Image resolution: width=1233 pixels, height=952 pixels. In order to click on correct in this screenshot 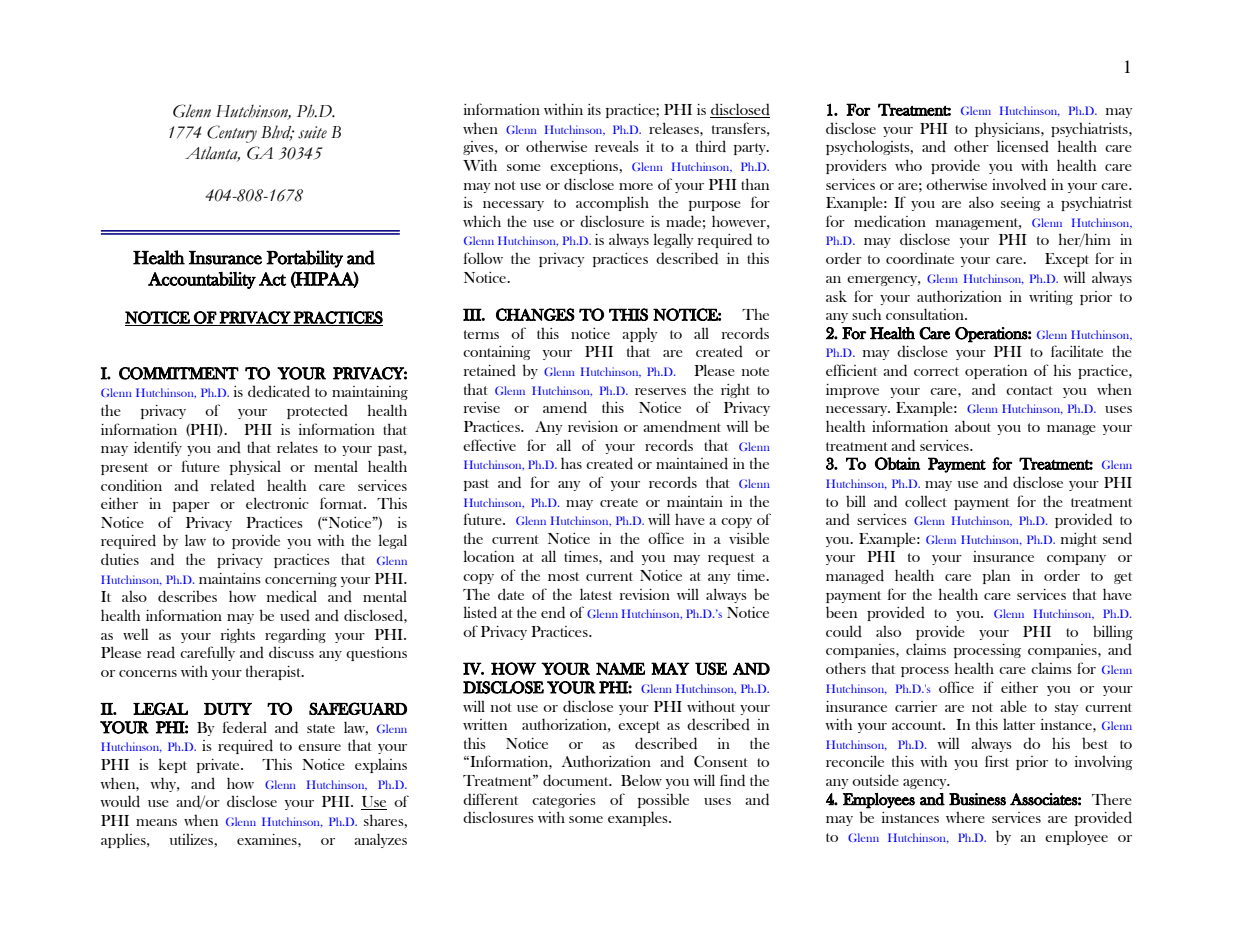, I will do `click(936, 371)`.
